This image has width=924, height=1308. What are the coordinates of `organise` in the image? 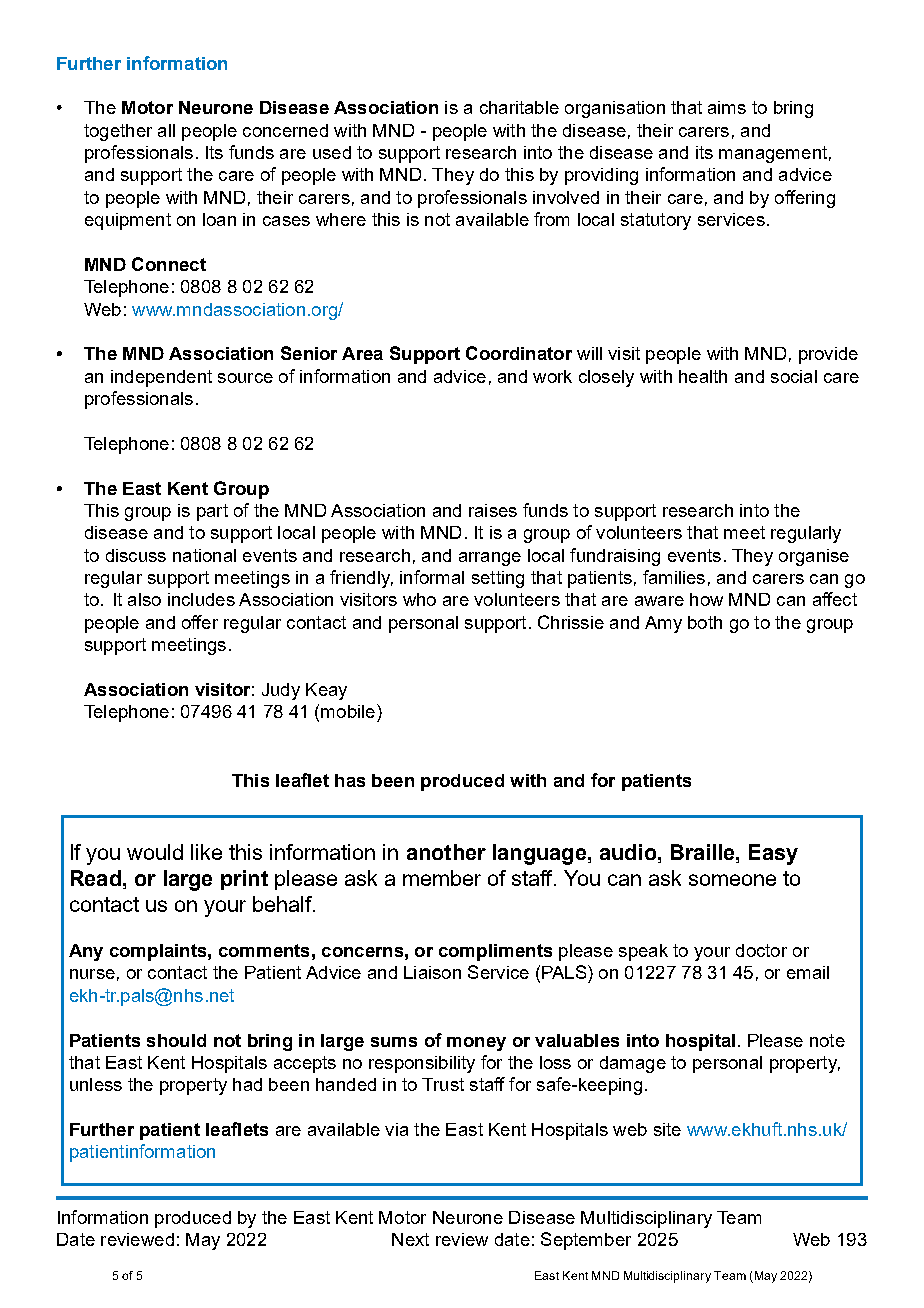 It's located at (814, 557).
